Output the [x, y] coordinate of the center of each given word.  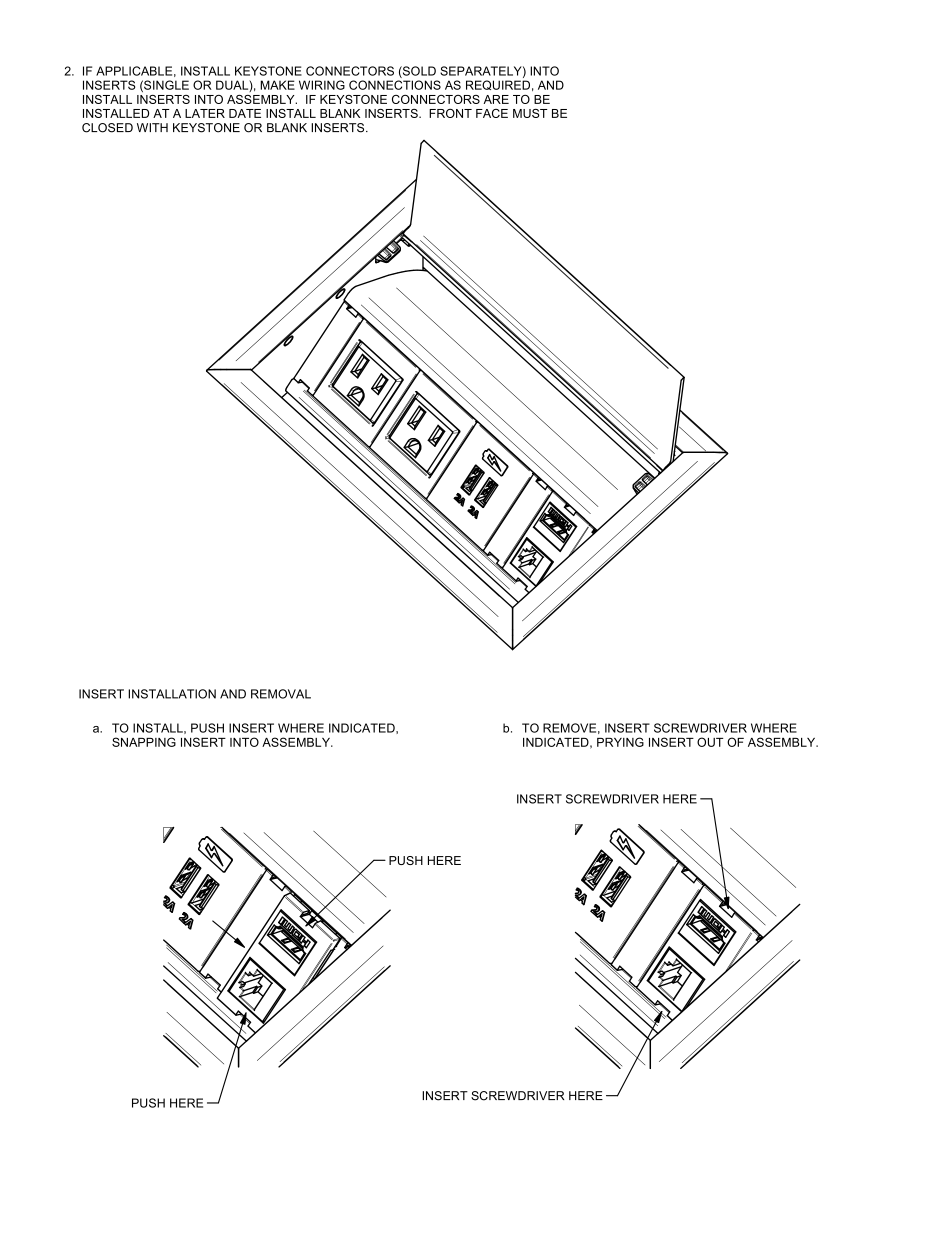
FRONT [450, 113]
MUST [530, 113]
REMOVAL [281, 694]
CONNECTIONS [395, 85]
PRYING [620, 742]
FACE [492, 113]
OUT [710, 742]
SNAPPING [144, 742]
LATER [205, 113]
